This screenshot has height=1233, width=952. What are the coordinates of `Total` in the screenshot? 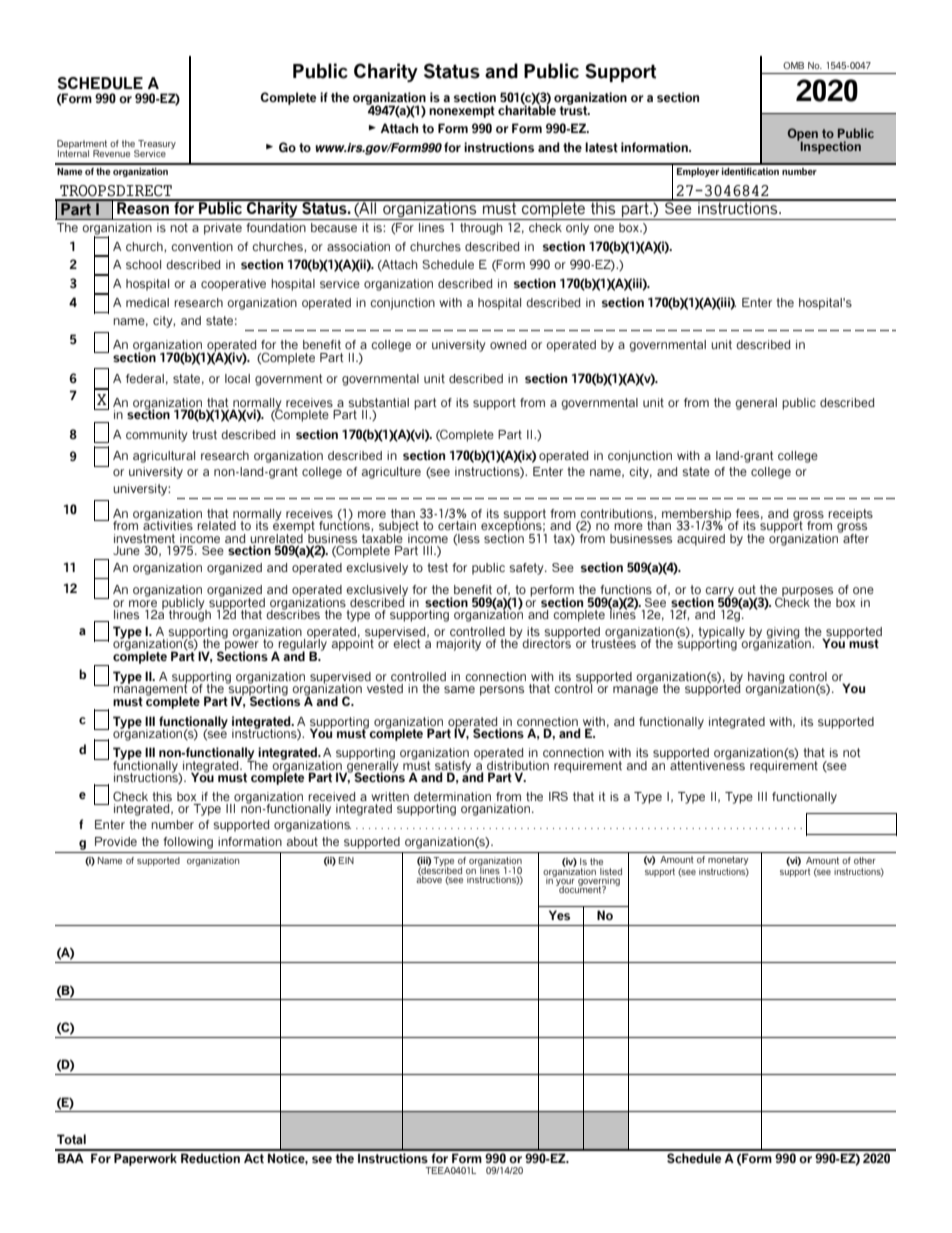 It's located at (71, 1139).
